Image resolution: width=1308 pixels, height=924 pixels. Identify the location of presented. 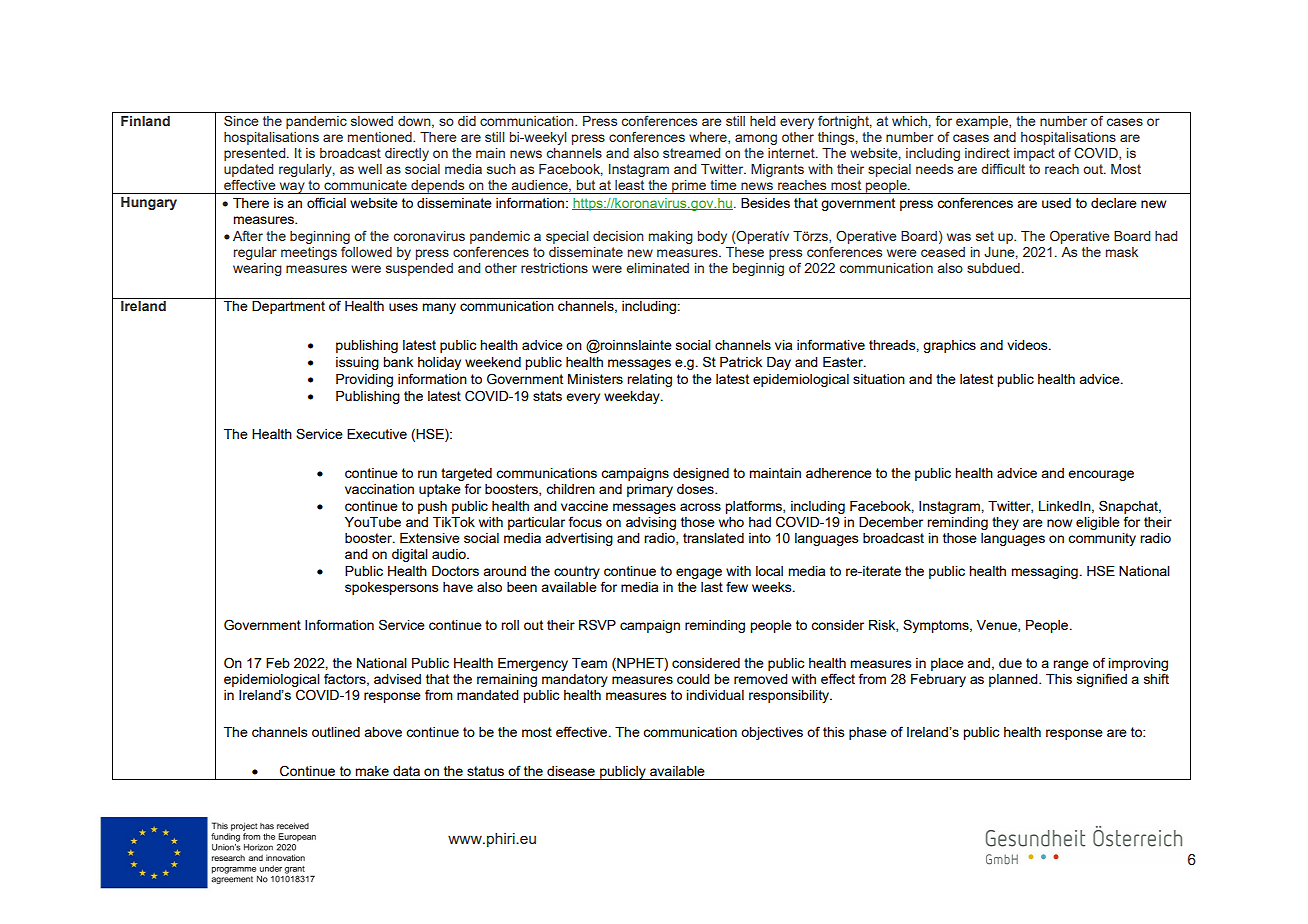
(256, 154).
